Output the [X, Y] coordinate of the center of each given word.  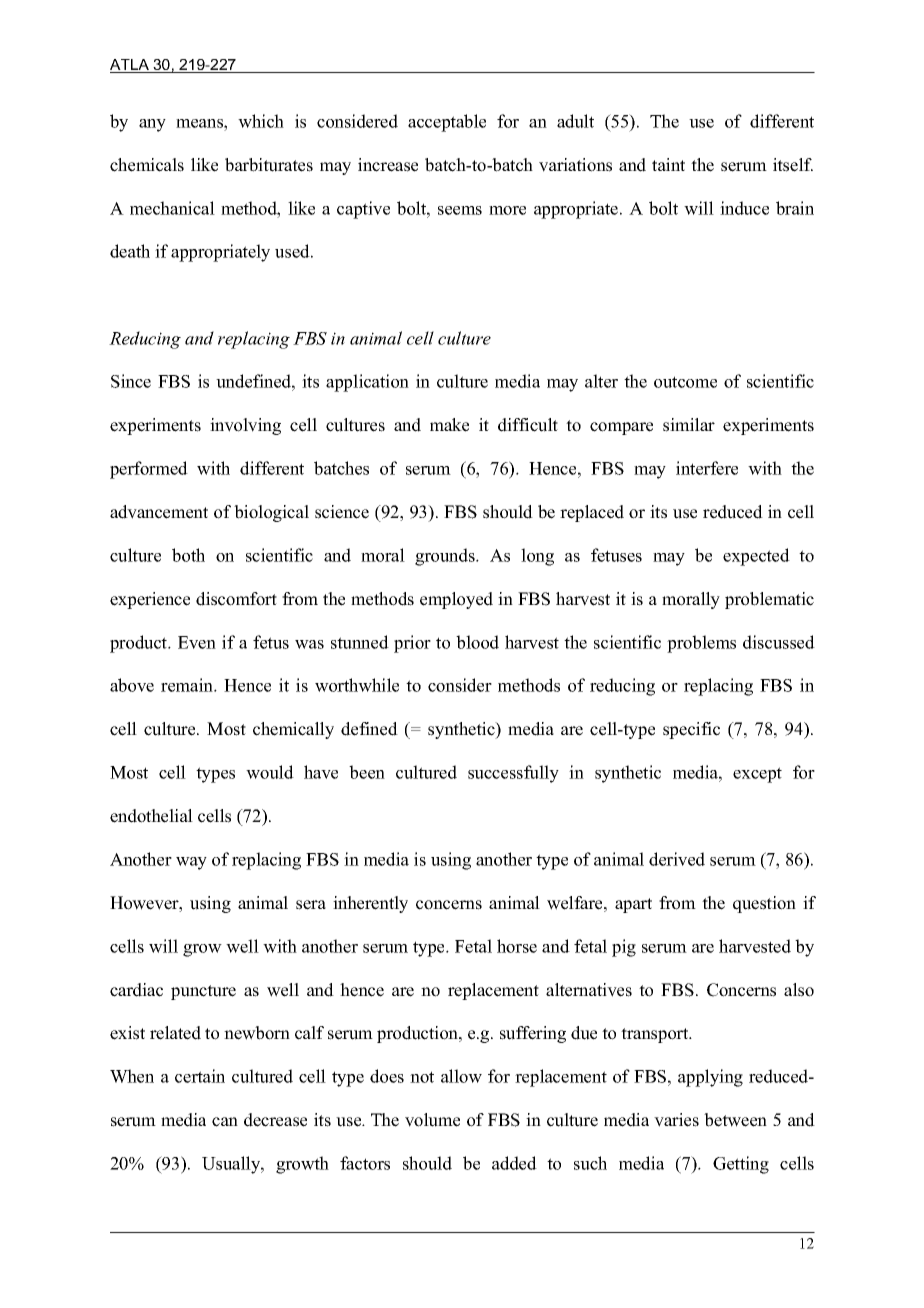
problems [701, 644]
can [225, 1122]
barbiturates [269, 165]
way [191, 863]
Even [197, 642]
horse [517, 946]
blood [477, 642]
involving [245, 426]
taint [668, 164]
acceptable [447, 123]
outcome [685, 382]
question [764, 904]
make [449, 425]
